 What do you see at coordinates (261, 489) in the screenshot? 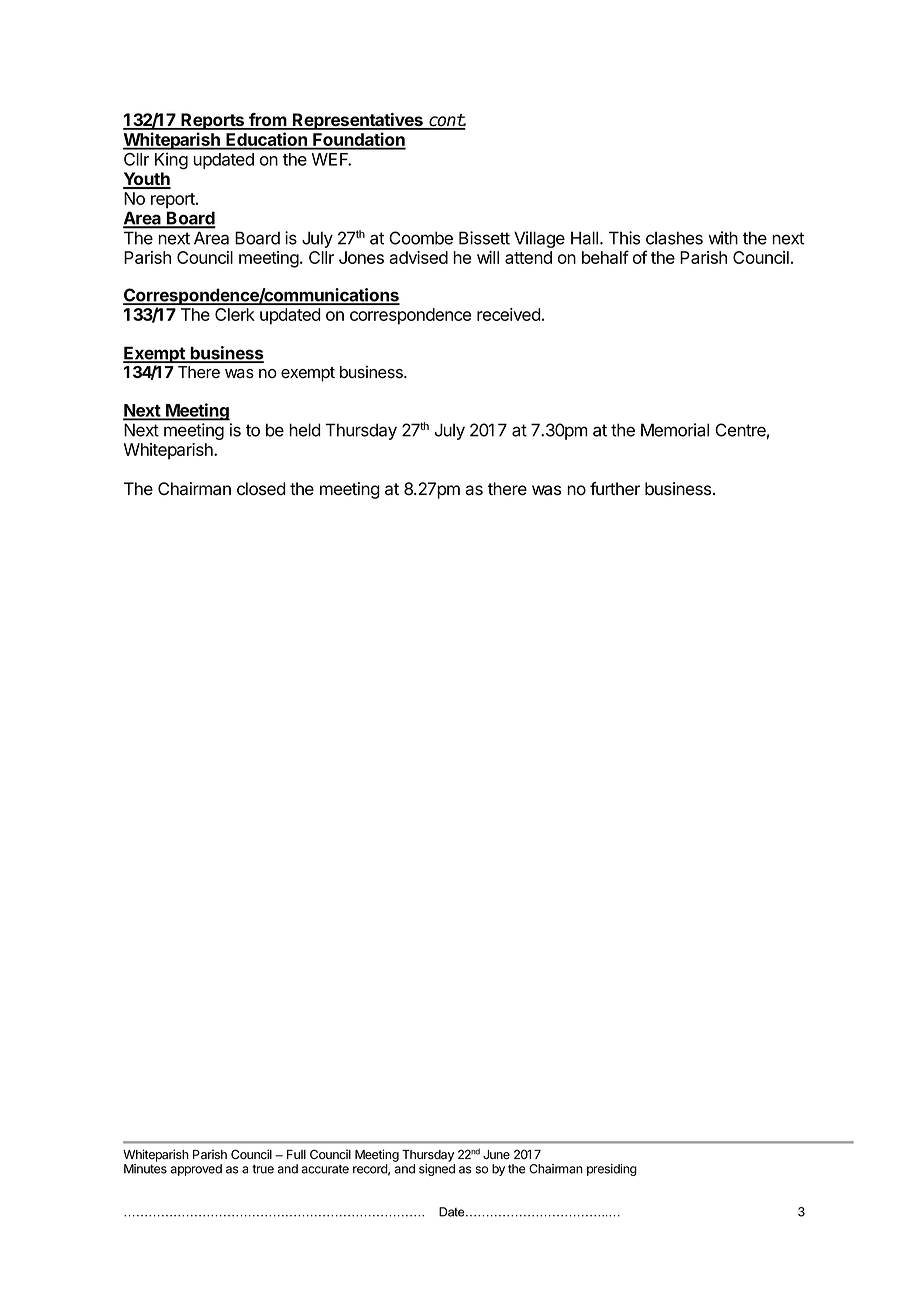
I see `closed` at bounding box center [261, 489].
